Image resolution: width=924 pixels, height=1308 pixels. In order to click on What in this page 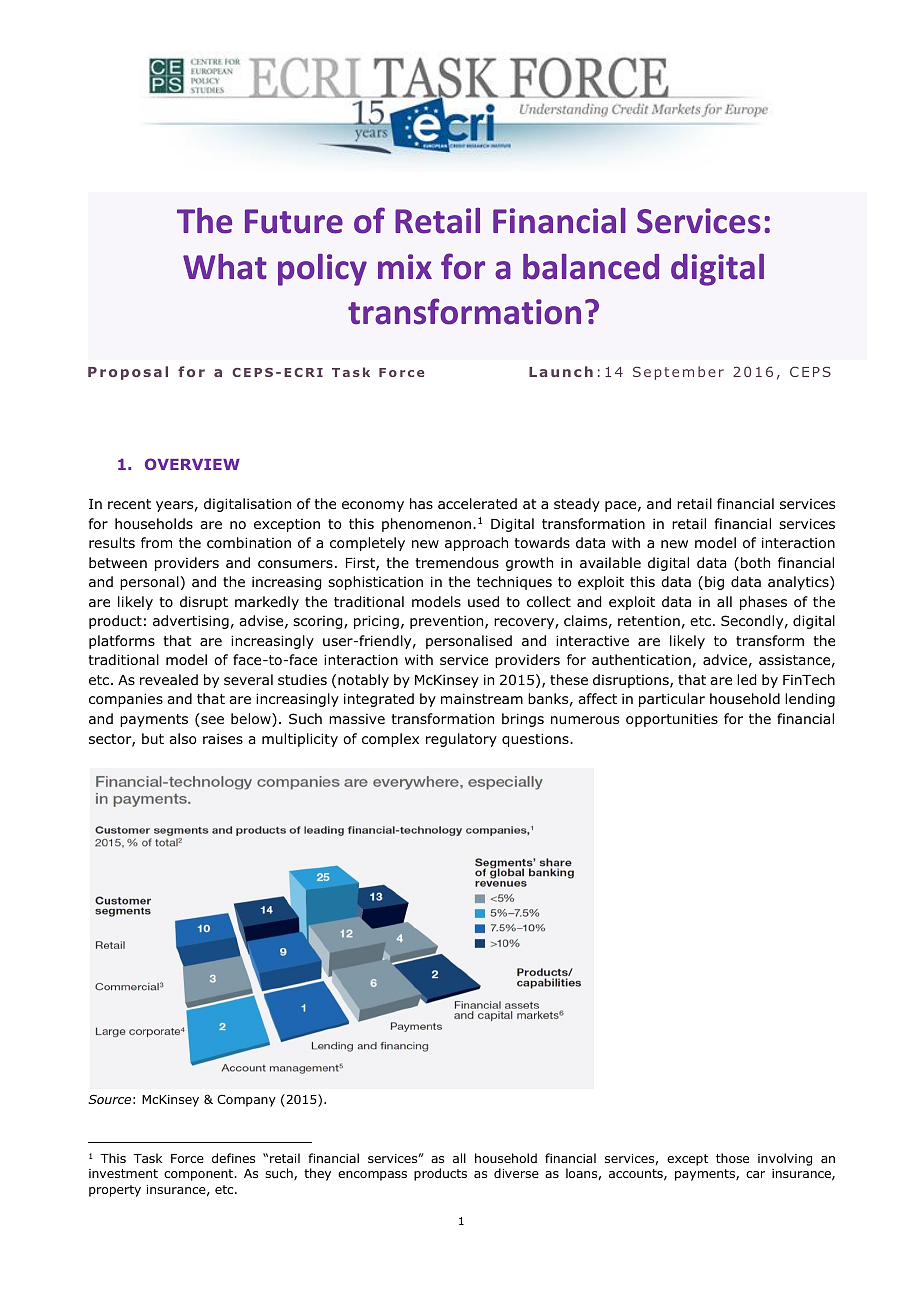, I will do `click(225, 267)`.
